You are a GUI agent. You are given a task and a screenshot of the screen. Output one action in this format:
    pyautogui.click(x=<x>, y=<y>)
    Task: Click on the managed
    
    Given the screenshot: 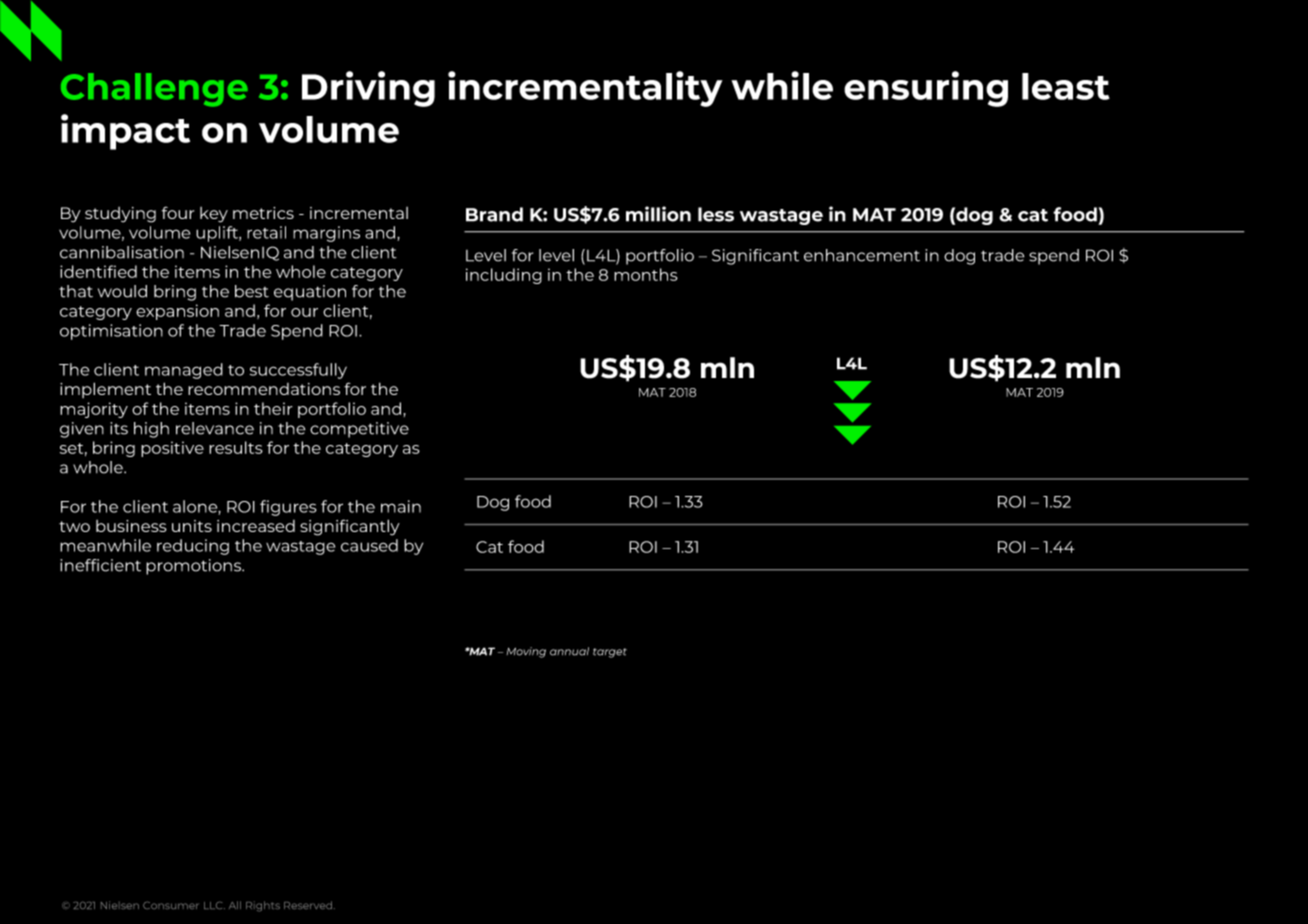 What is the action you would take?
    pyautogui.click(x=184, y=371)
